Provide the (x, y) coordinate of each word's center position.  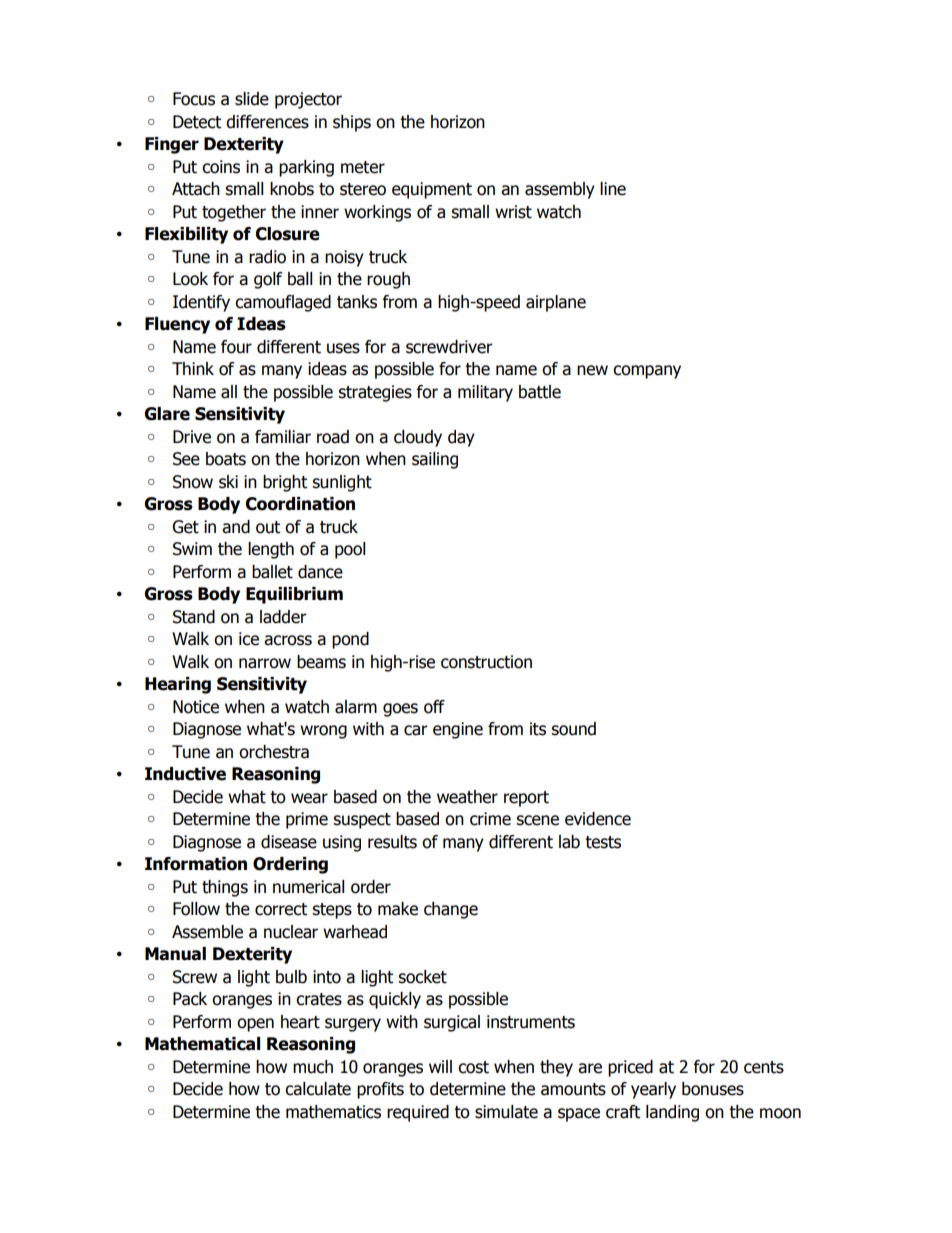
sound (573, 729)
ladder (283, 617)
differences (267, 122)
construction (486, 662)
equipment (432, 190)
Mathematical (202, 1044)
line (613, 189)
